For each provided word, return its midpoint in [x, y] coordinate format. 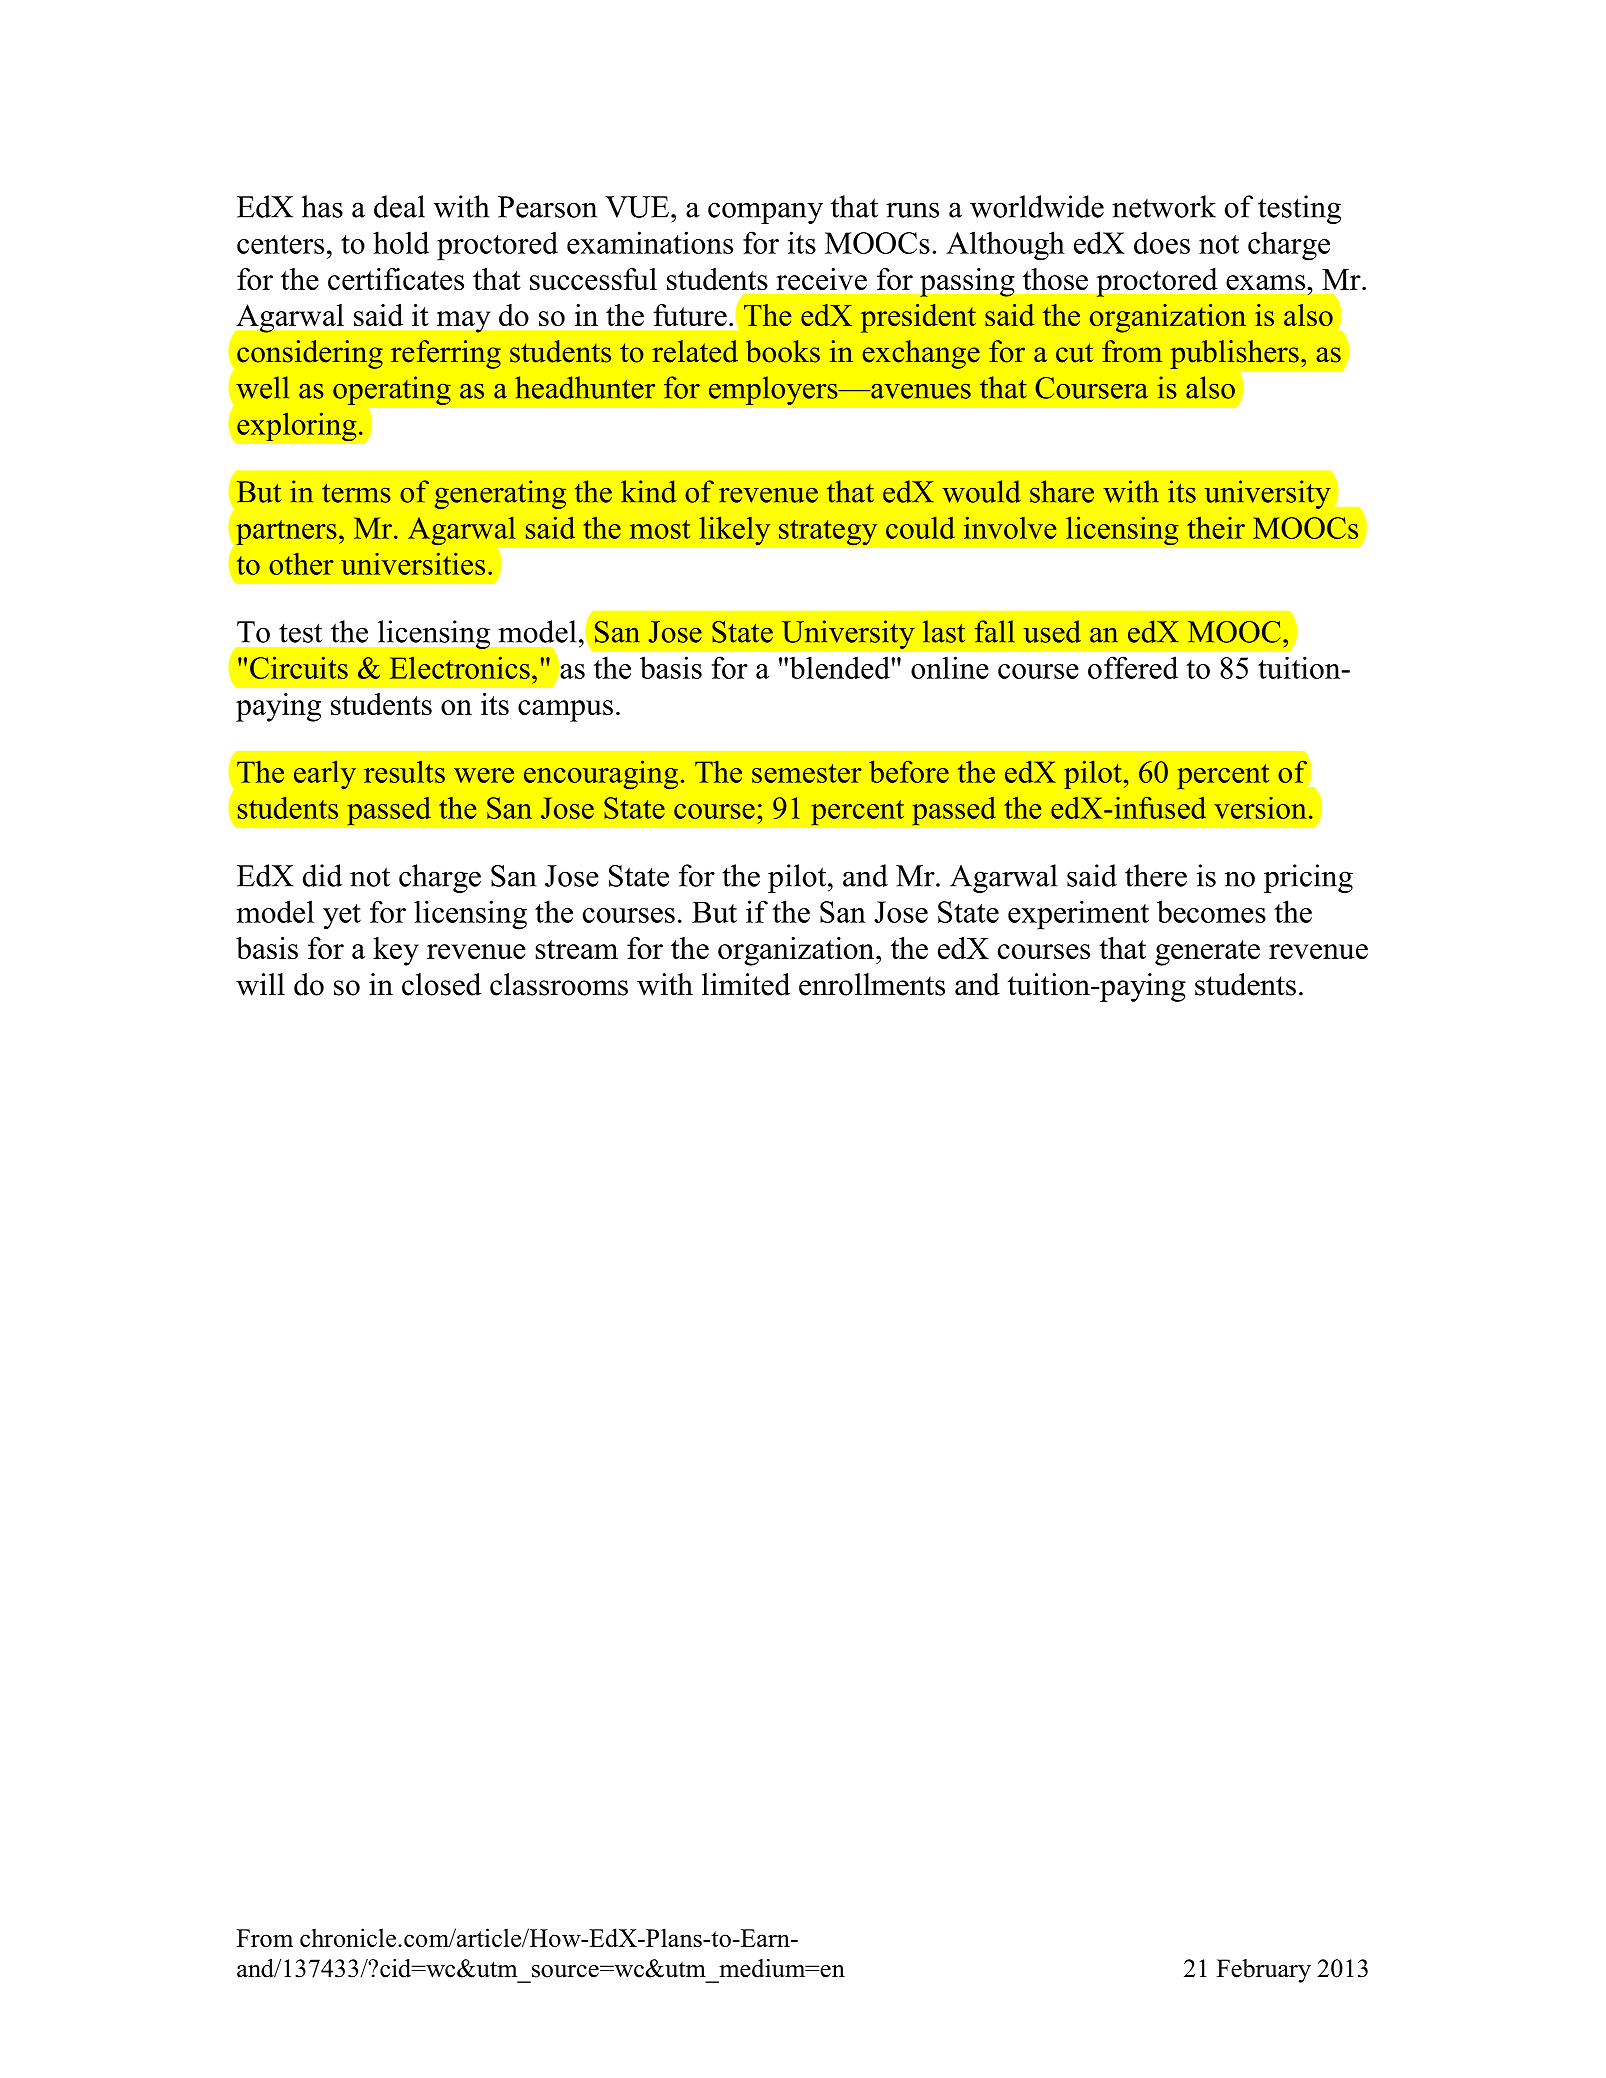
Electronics [460, 667]
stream [577, 949]
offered [1133, 667]
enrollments [872, 984]
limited [746, 984]
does [1162, 242]
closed [441, 984]
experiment [1078, 915]
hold [401, 242]
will [260, 984]
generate [1207, 953]
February [1264, 1971]
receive [821, 279]
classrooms [559, 984]
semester [807, 773]
